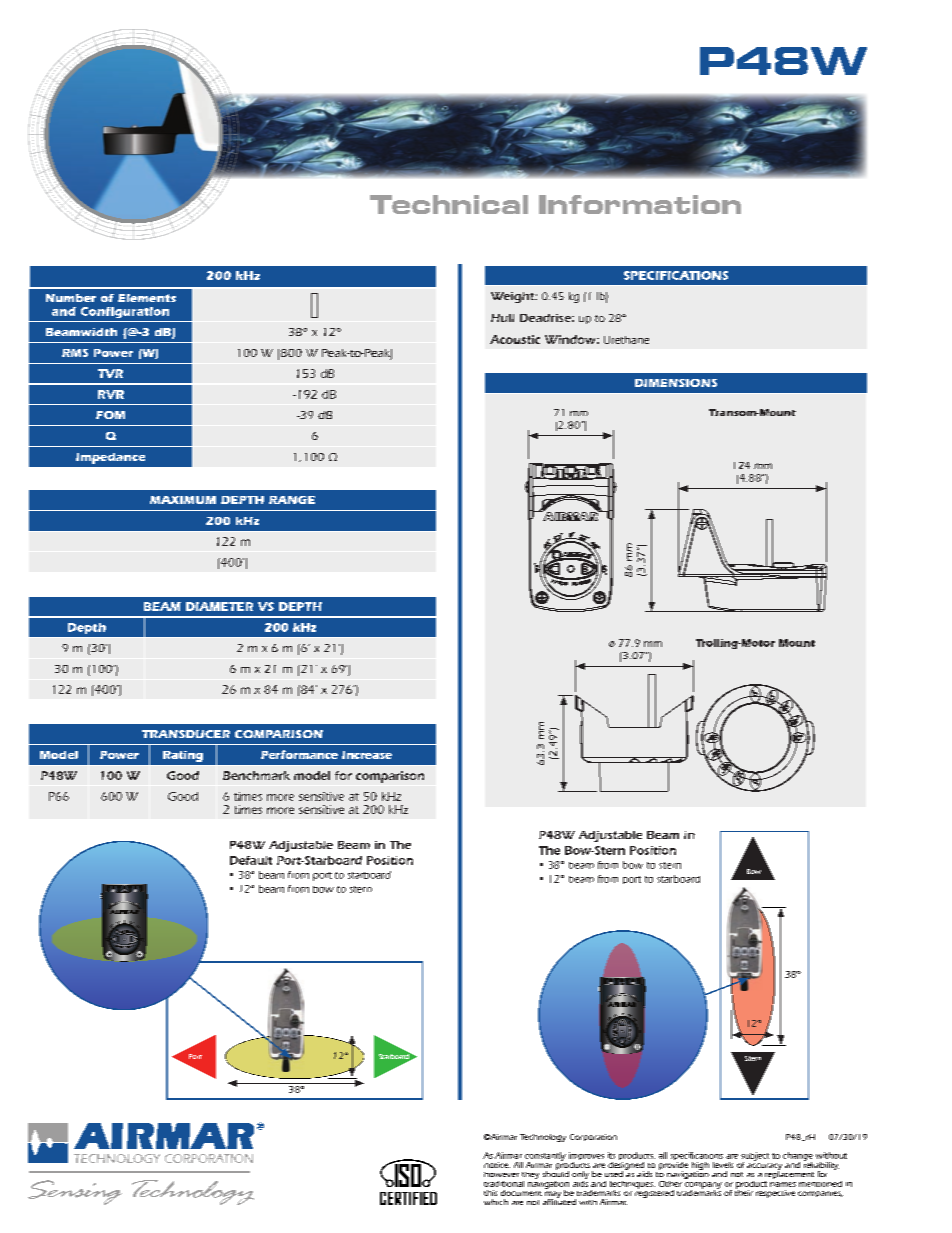 Image resolution: width=952 pixels, height=1233 pixels. What do you see at coordinates (497, 1165) in the page?
I see `notice` at bounding box center [497, 1165].
